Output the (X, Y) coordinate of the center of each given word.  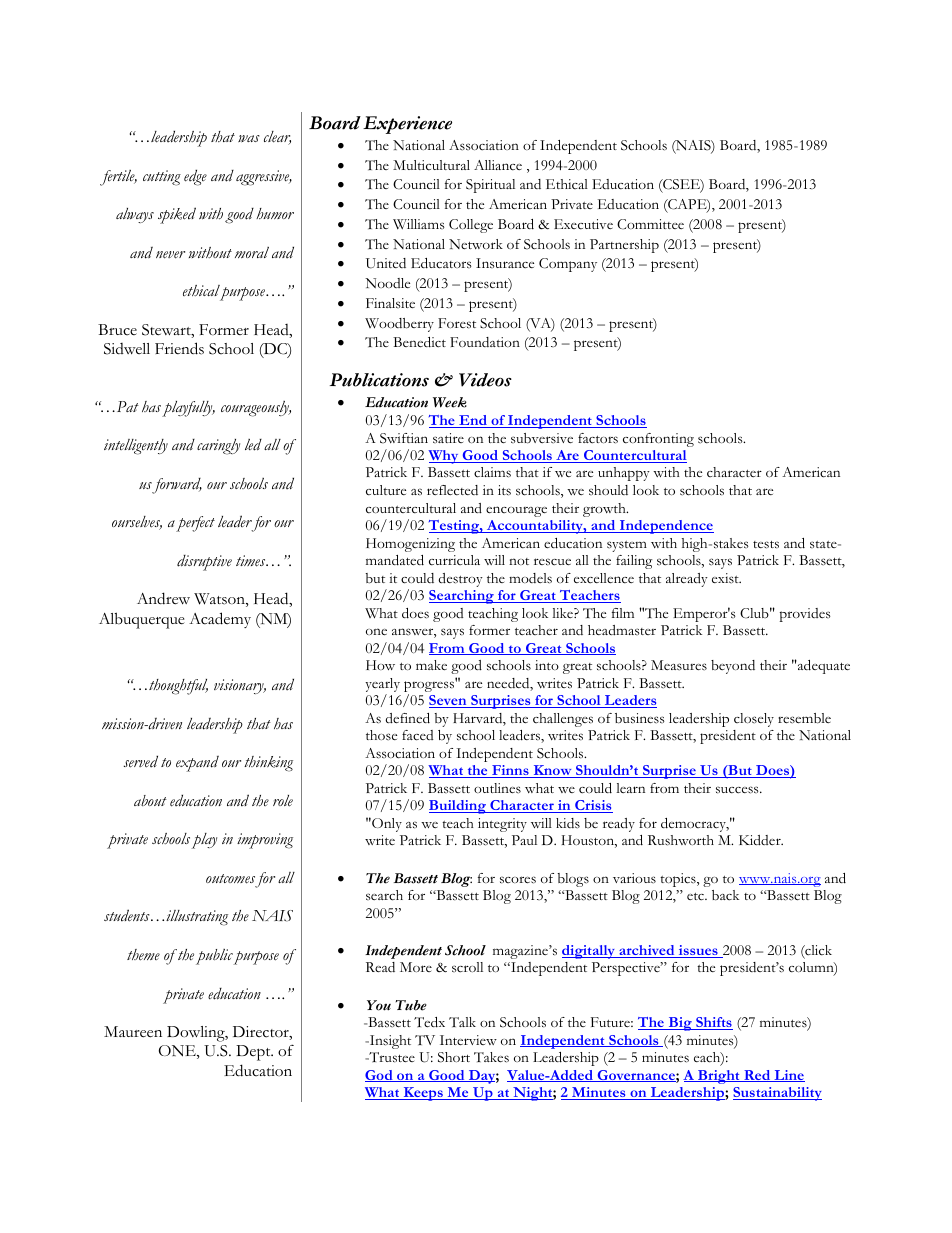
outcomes (230, 879)
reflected (452, 490)
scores (518, 880)
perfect (195, 524)
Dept (254, 1053)
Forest (457, 323)
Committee (650, 224)
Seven (449, 701)
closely (754, 720)
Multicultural (431, 165)
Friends (179, 348)
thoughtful (178, 687)
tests (766, 545)
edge (195, 177)
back (725, 895)
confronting (658, 440)
